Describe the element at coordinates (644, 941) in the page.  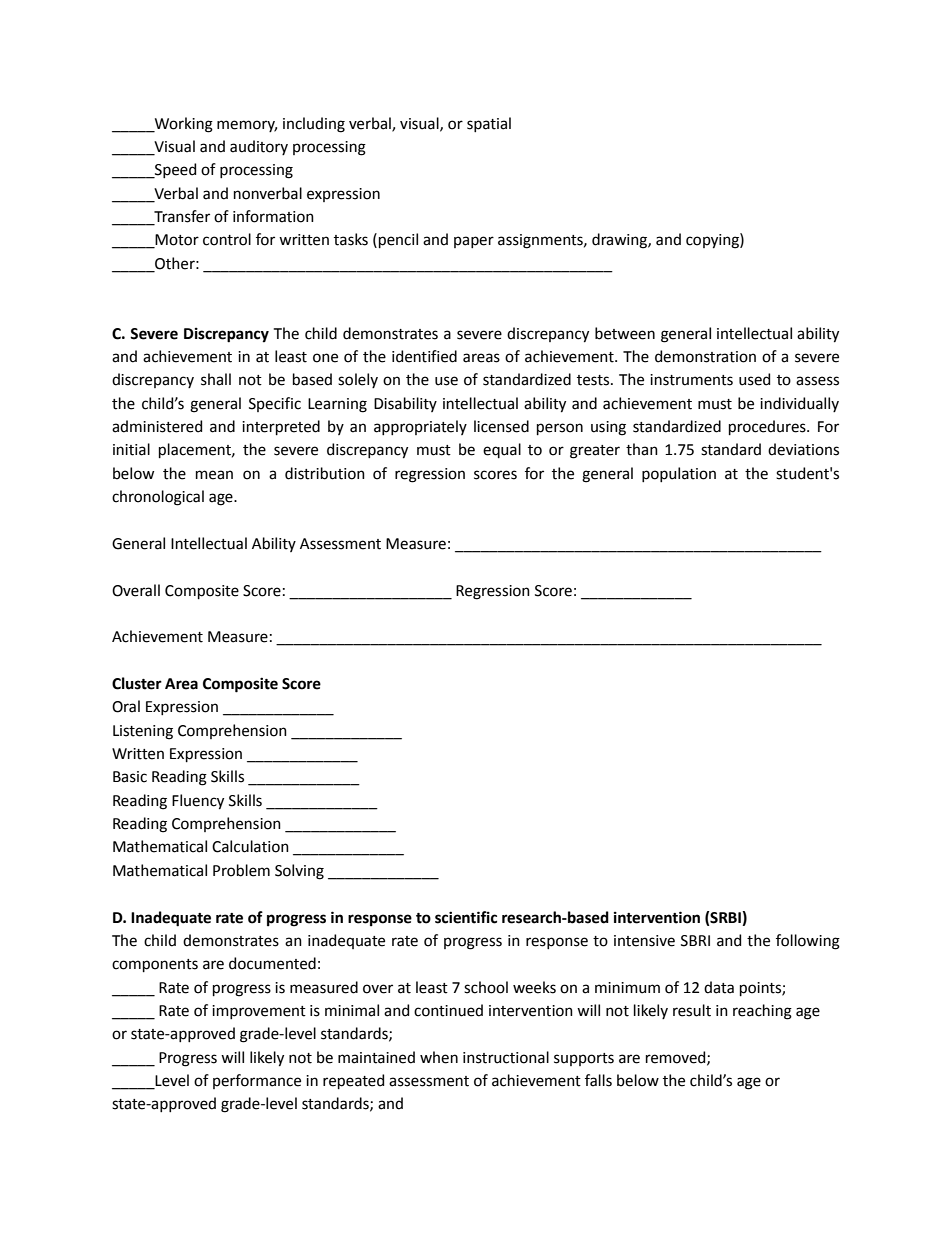
I see `intensive` at that location.
